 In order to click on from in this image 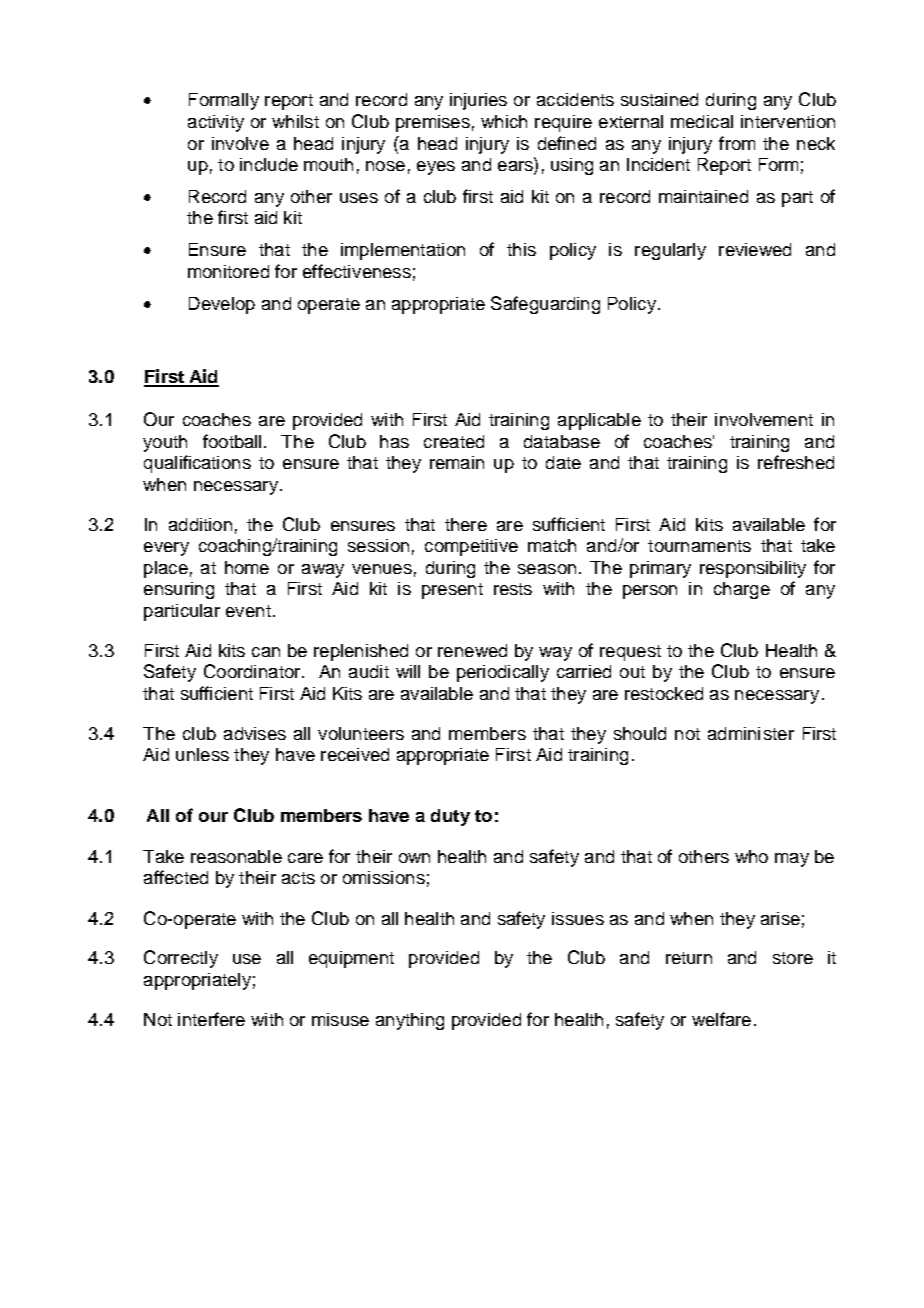, I will do `click(737, 143)`.
